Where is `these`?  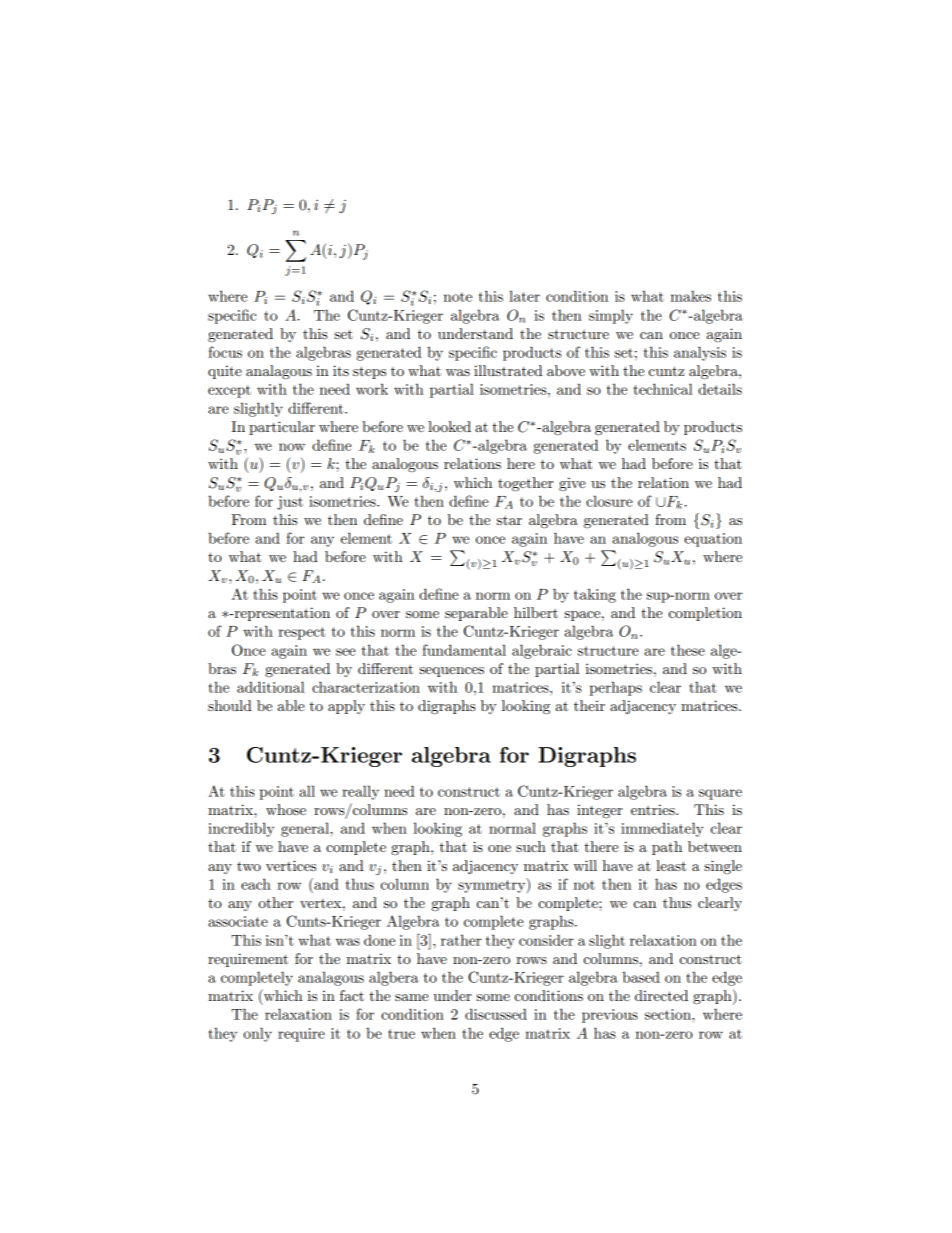
these is located at coordinates (688, 650).
